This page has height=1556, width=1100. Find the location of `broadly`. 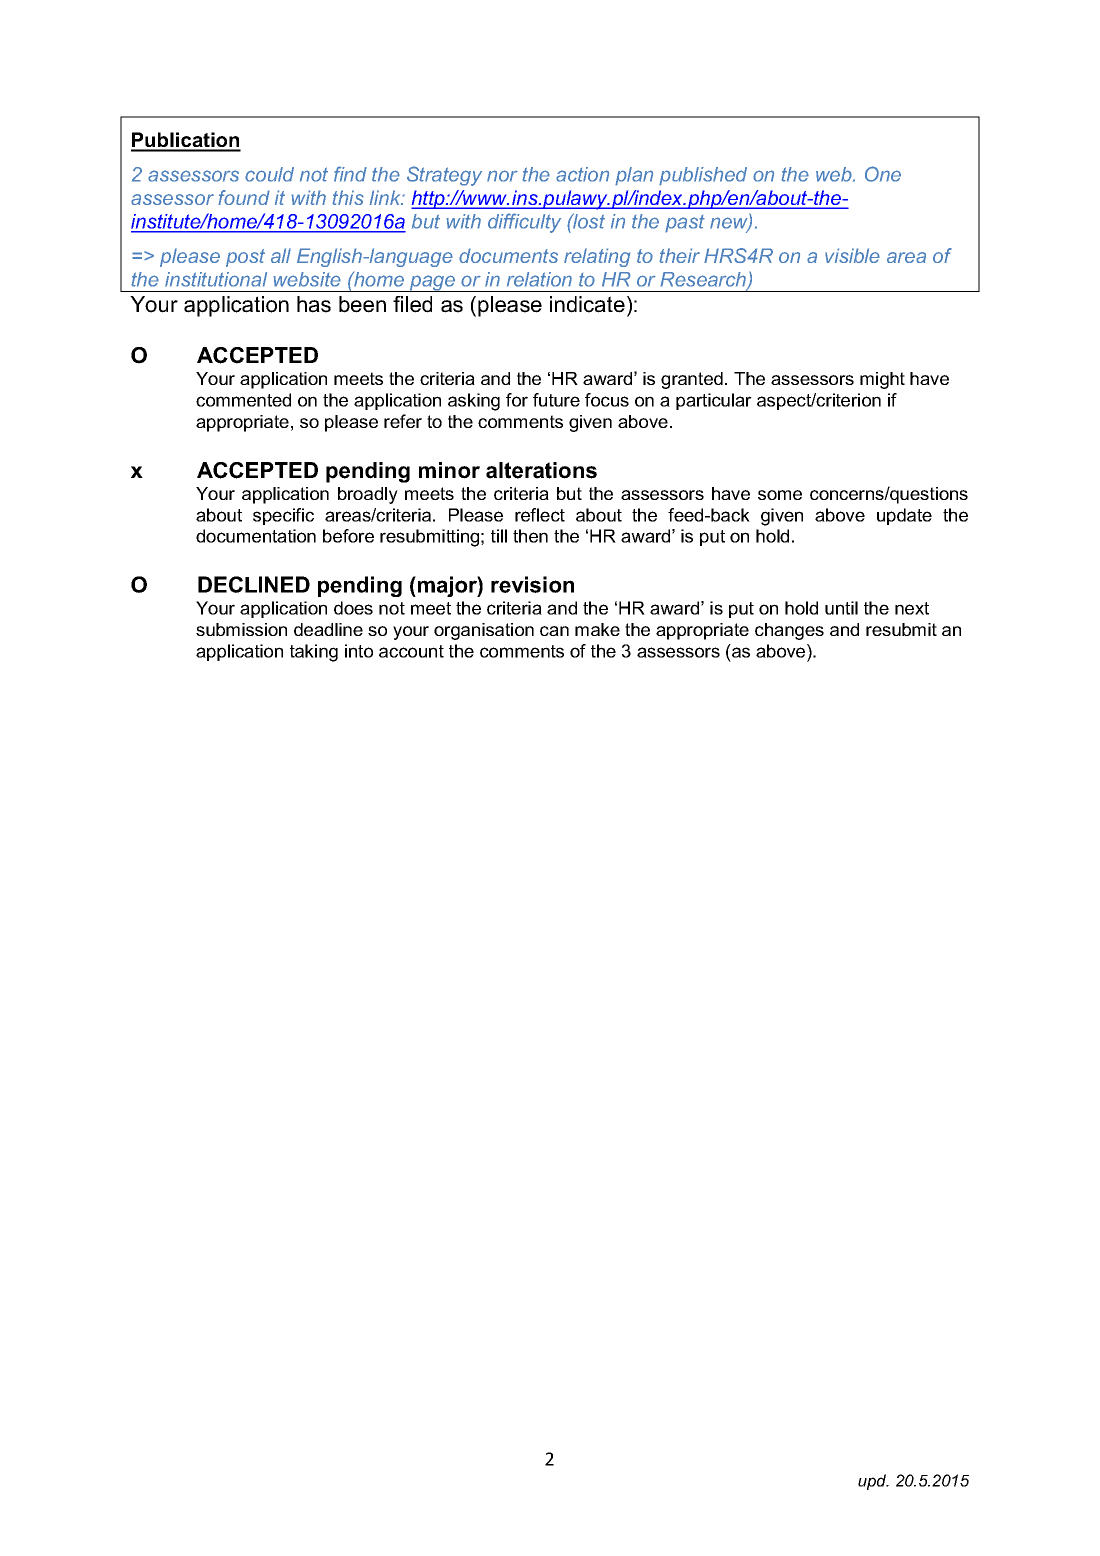

broadly is located at coordinates (368, 495).
